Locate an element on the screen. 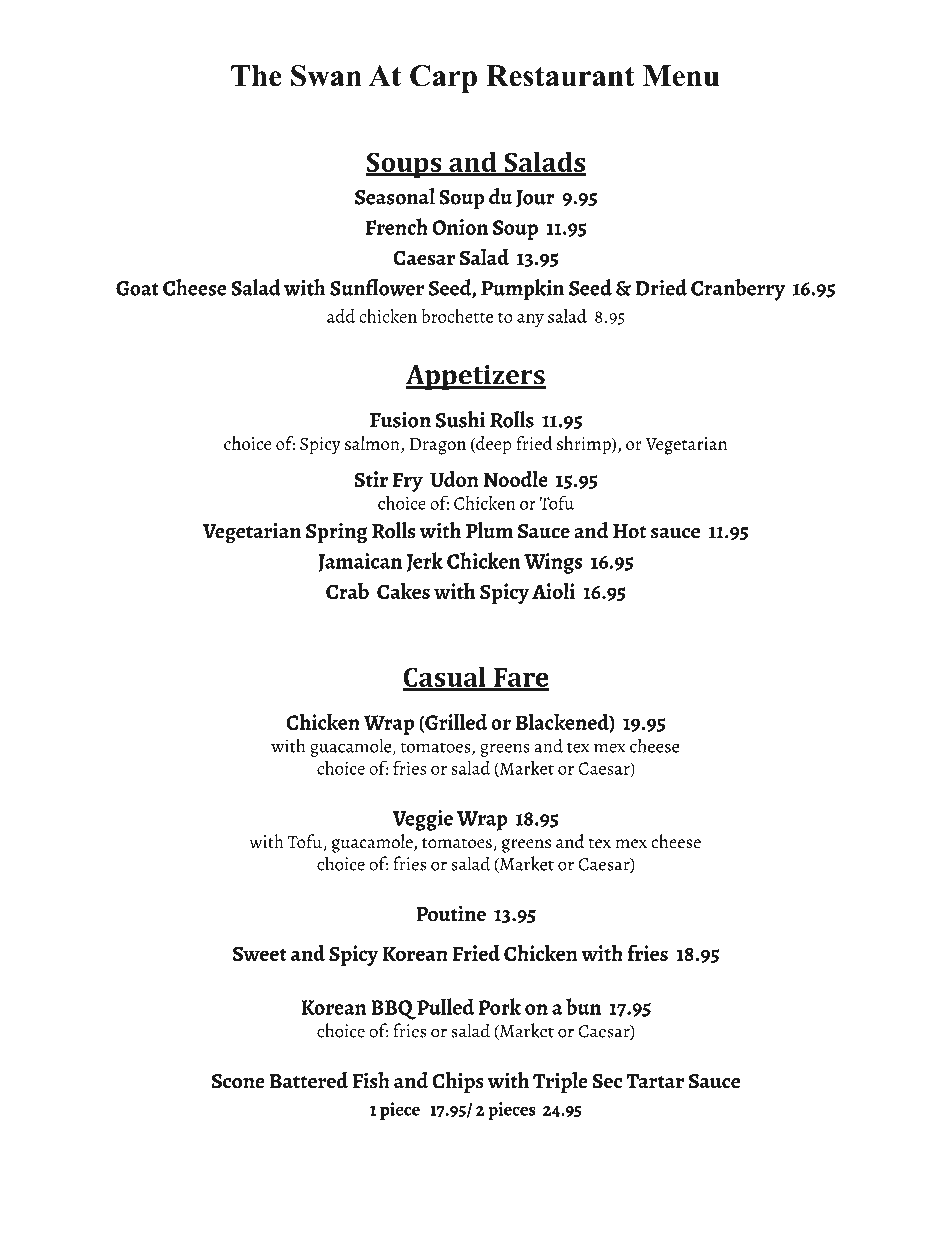  Hot is located at coordinates (629, 531).
